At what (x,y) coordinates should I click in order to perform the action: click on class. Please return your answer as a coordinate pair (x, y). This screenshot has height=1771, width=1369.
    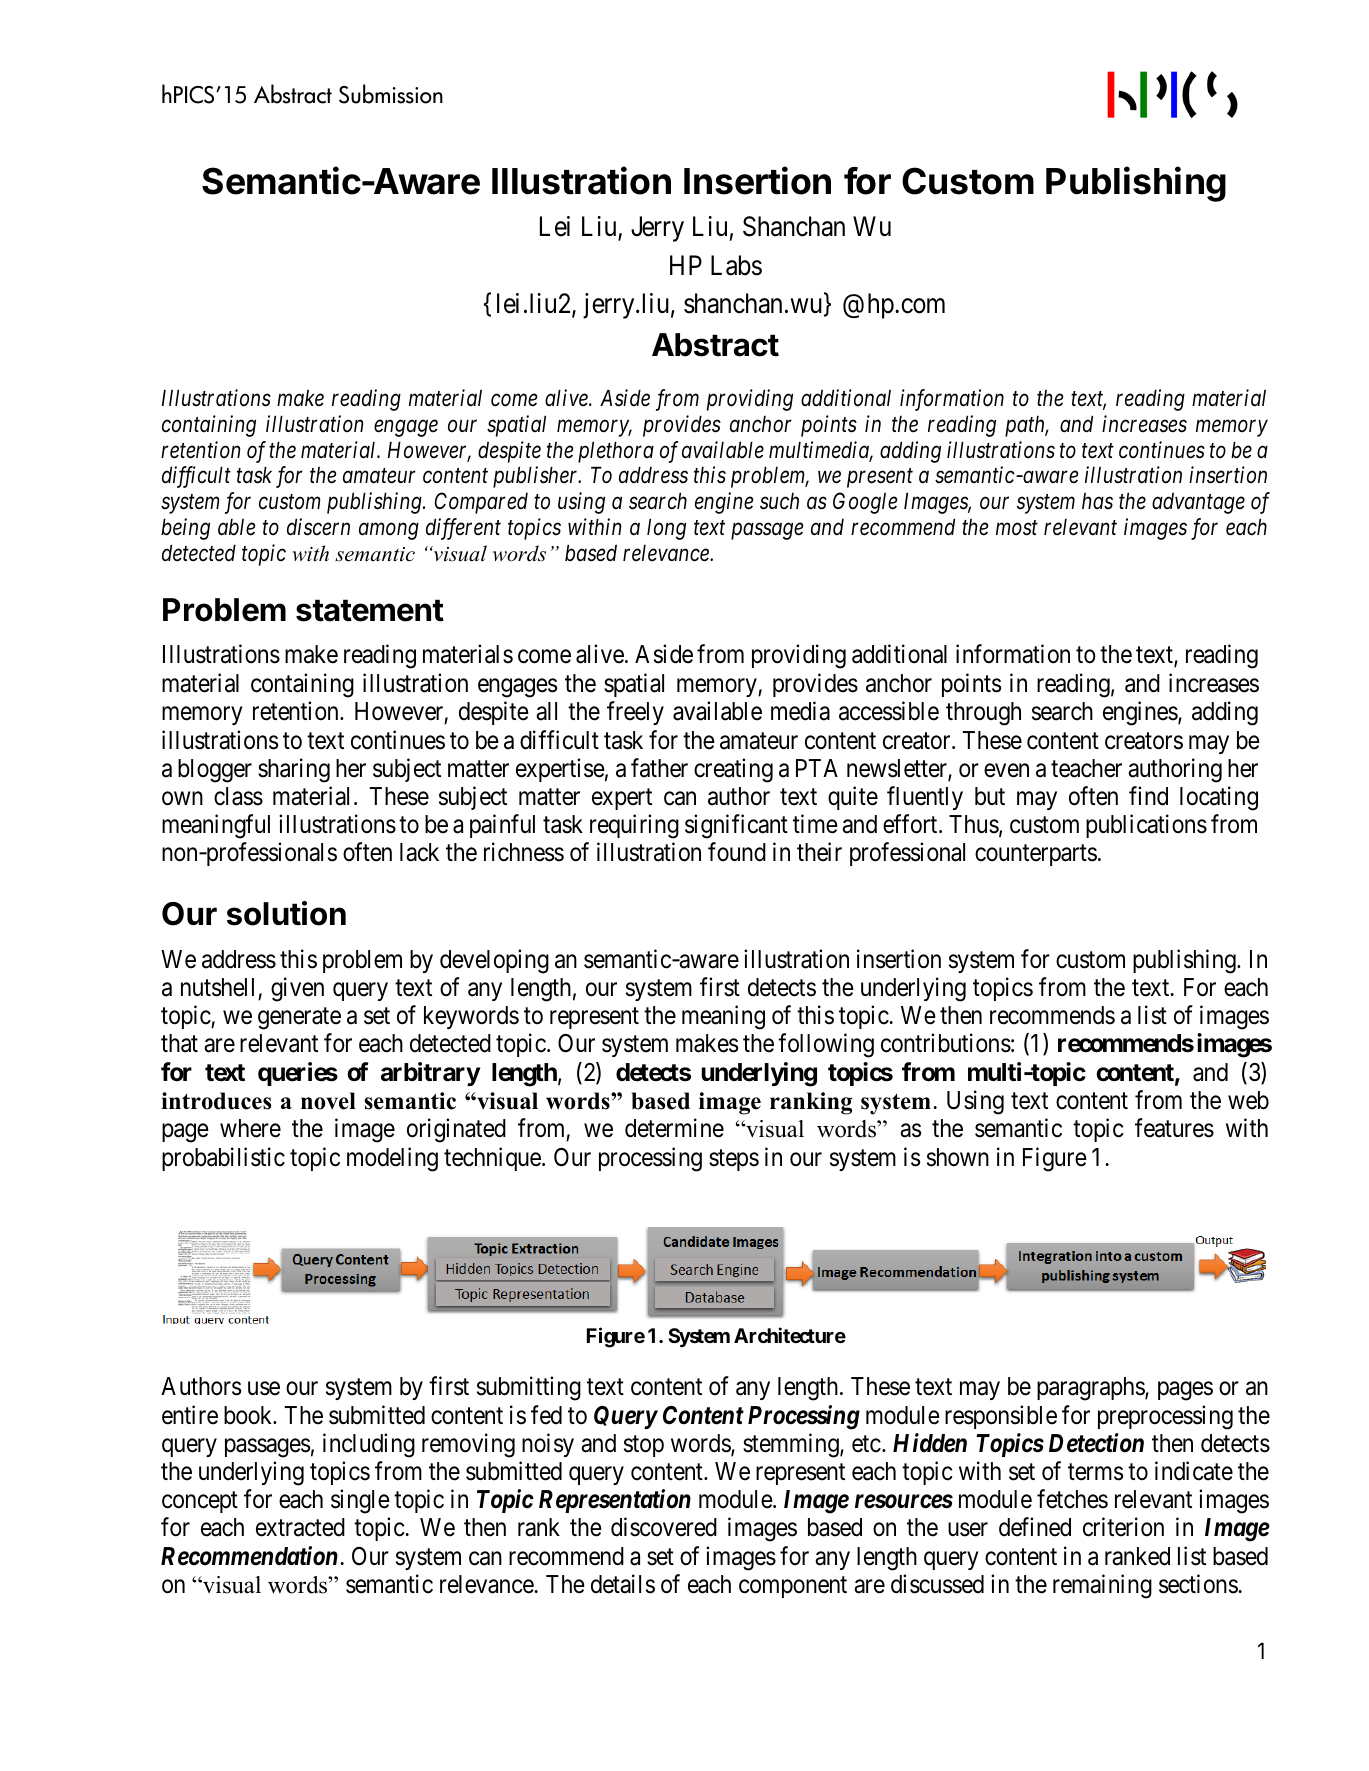
    Looking at the image, I should click on (238, 796).
